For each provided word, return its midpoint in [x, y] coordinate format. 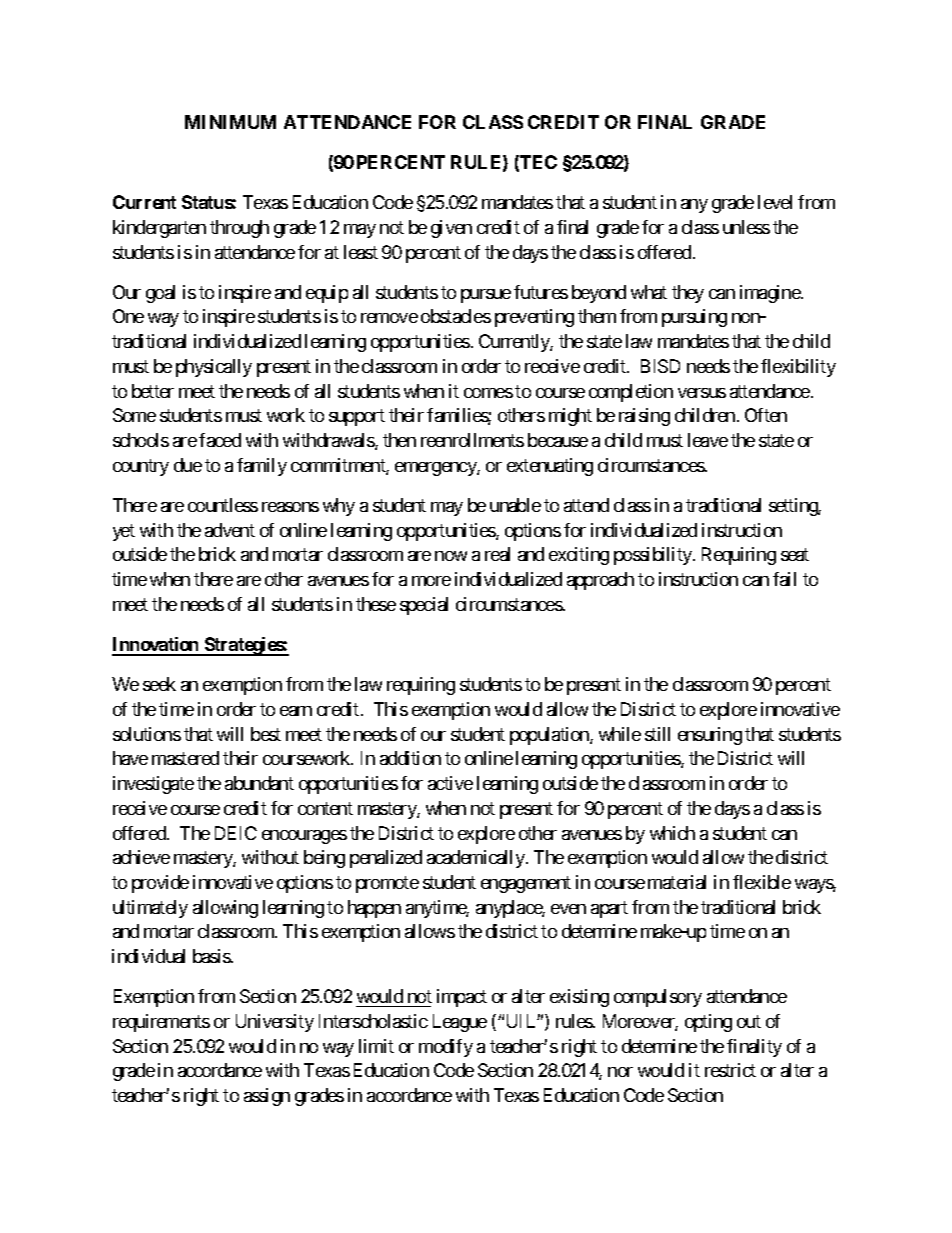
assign [267, 1097]
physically [214, 368]
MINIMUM [230, 122]
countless [223, 505]
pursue [486, 296]
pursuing [694, 318]
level [775, 202]
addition [410, 758]
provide [160, 884]
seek [159, 684]
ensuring [710, 736]
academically [477, 859]
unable [515, 505]
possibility [654, 556]
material [677, 882]
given [451, 229]
